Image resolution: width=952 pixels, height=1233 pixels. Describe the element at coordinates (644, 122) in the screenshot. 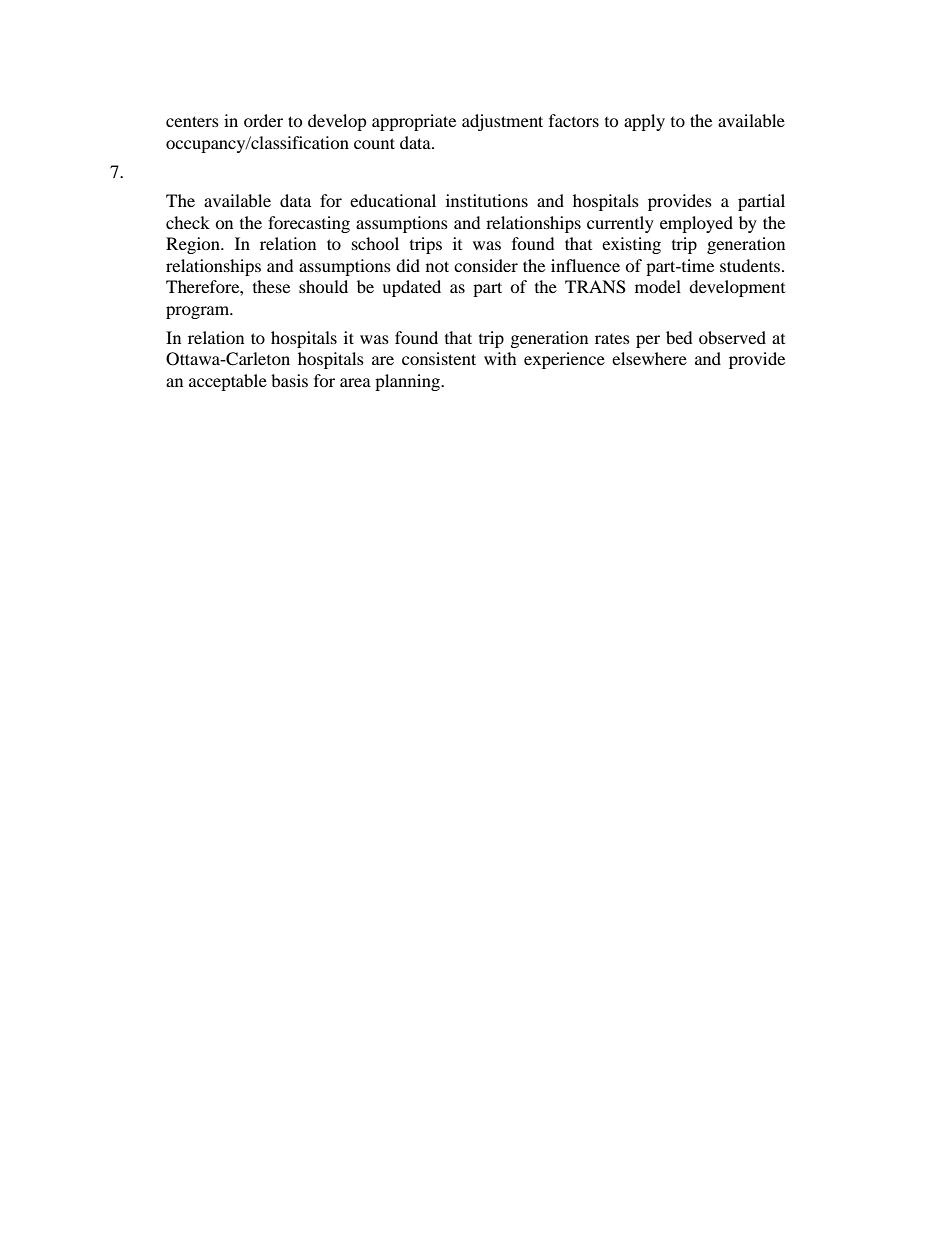

I see `apply` at that location.
